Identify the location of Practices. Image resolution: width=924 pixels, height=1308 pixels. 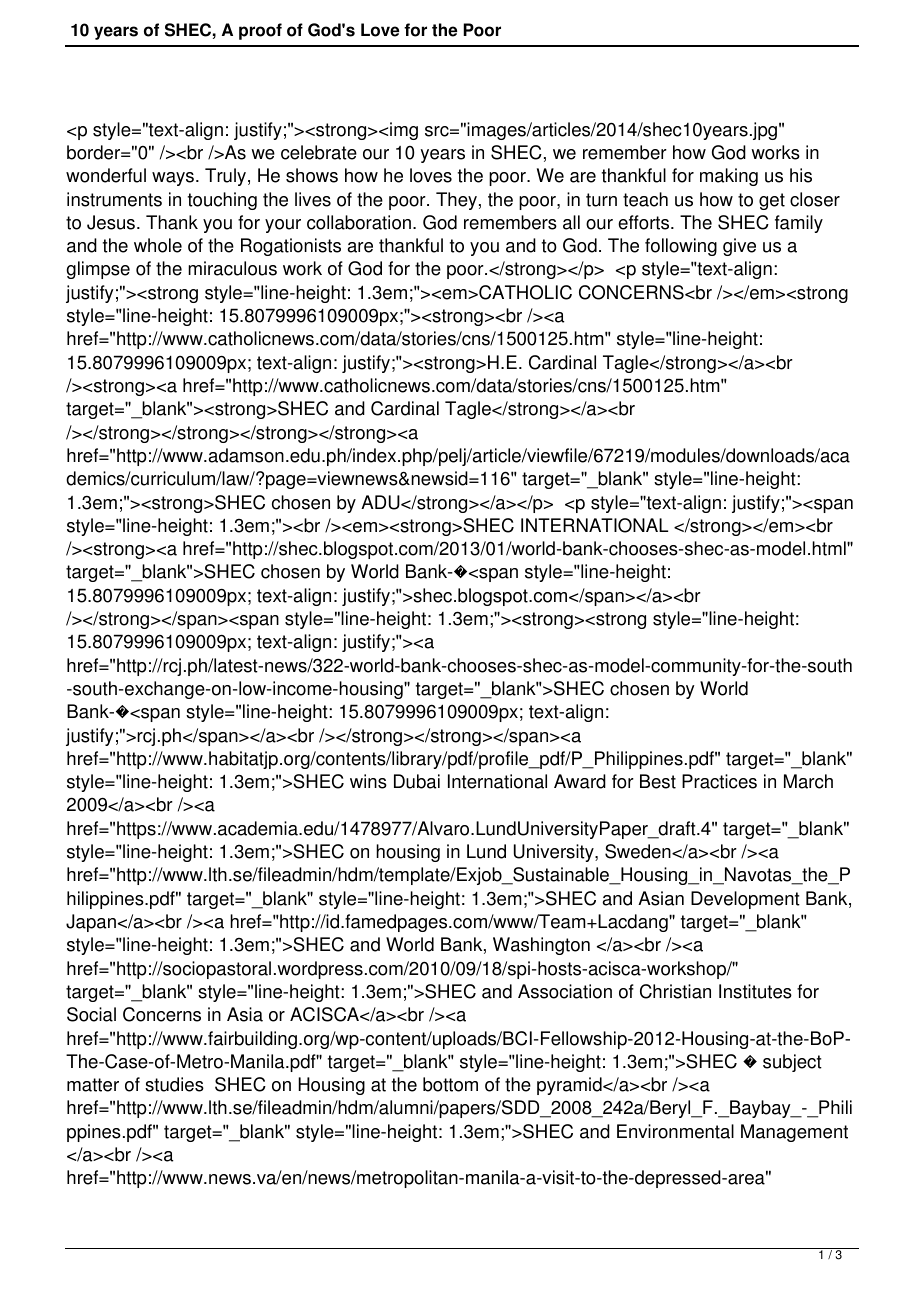
(719, 781).
